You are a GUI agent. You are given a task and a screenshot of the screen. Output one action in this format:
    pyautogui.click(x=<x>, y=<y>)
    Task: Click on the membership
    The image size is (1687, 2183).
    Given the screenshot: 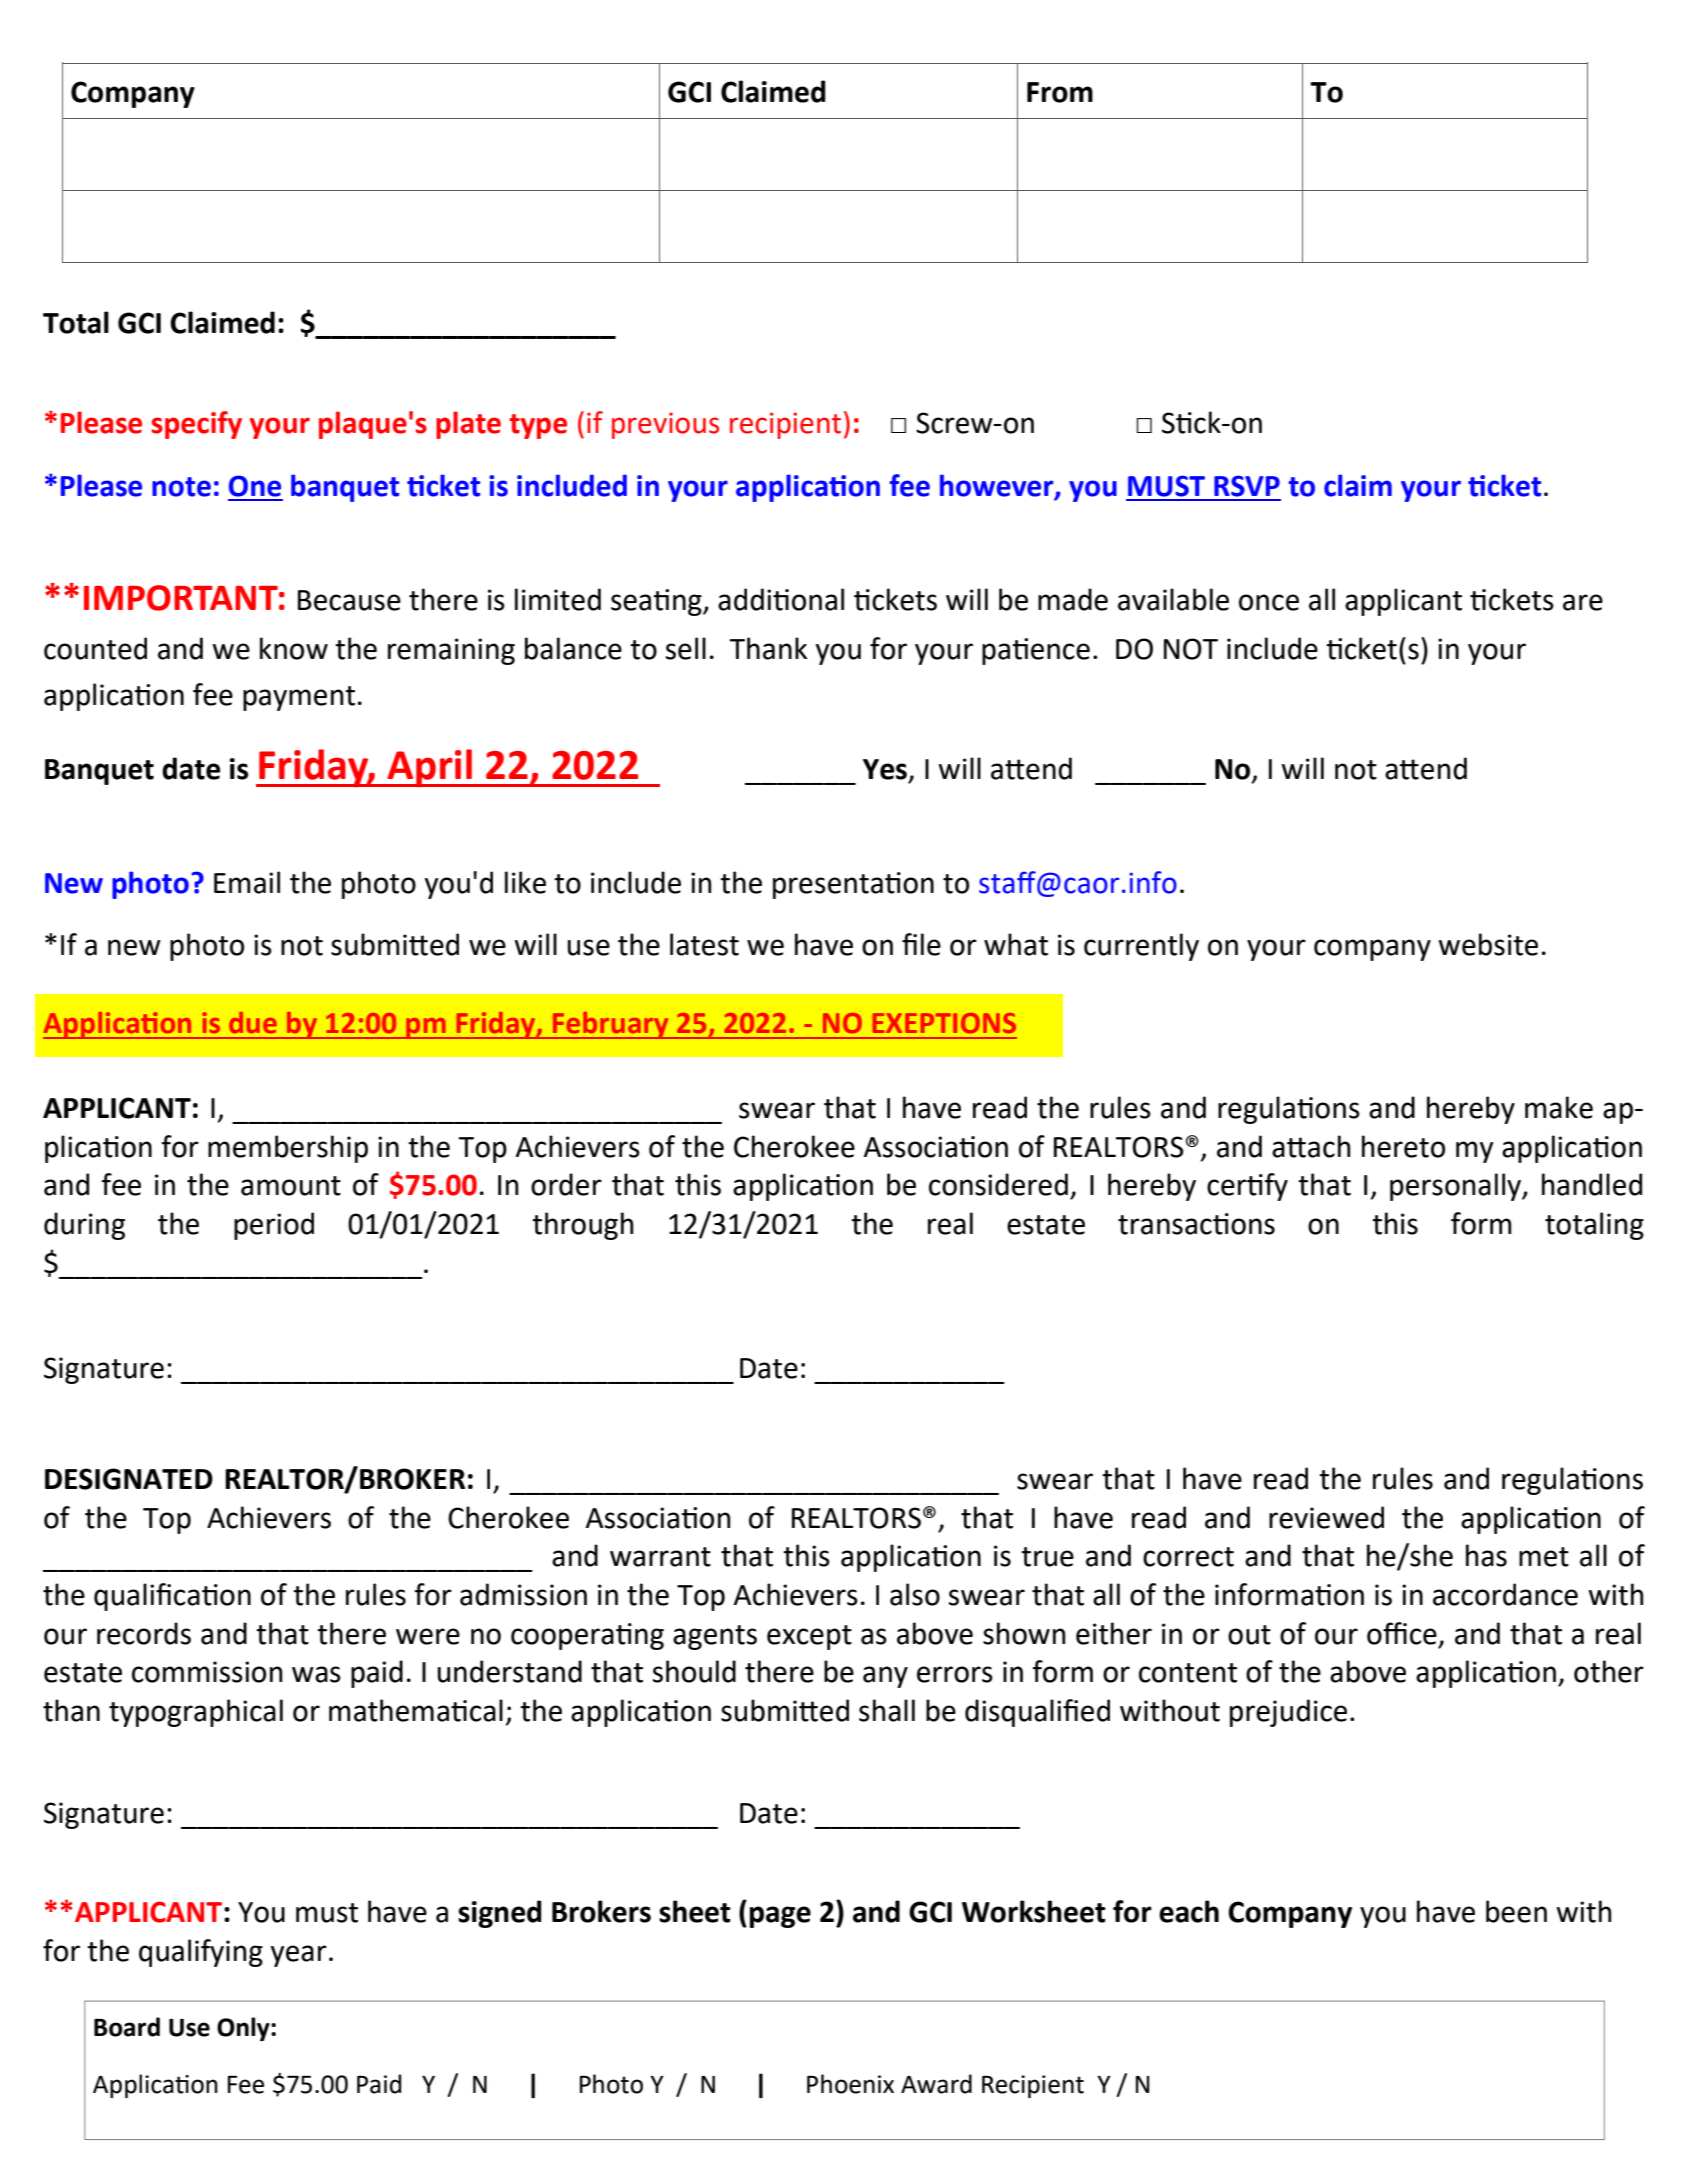 What is the action you would take?
    pyautogui.click(x=288, y=1149)
